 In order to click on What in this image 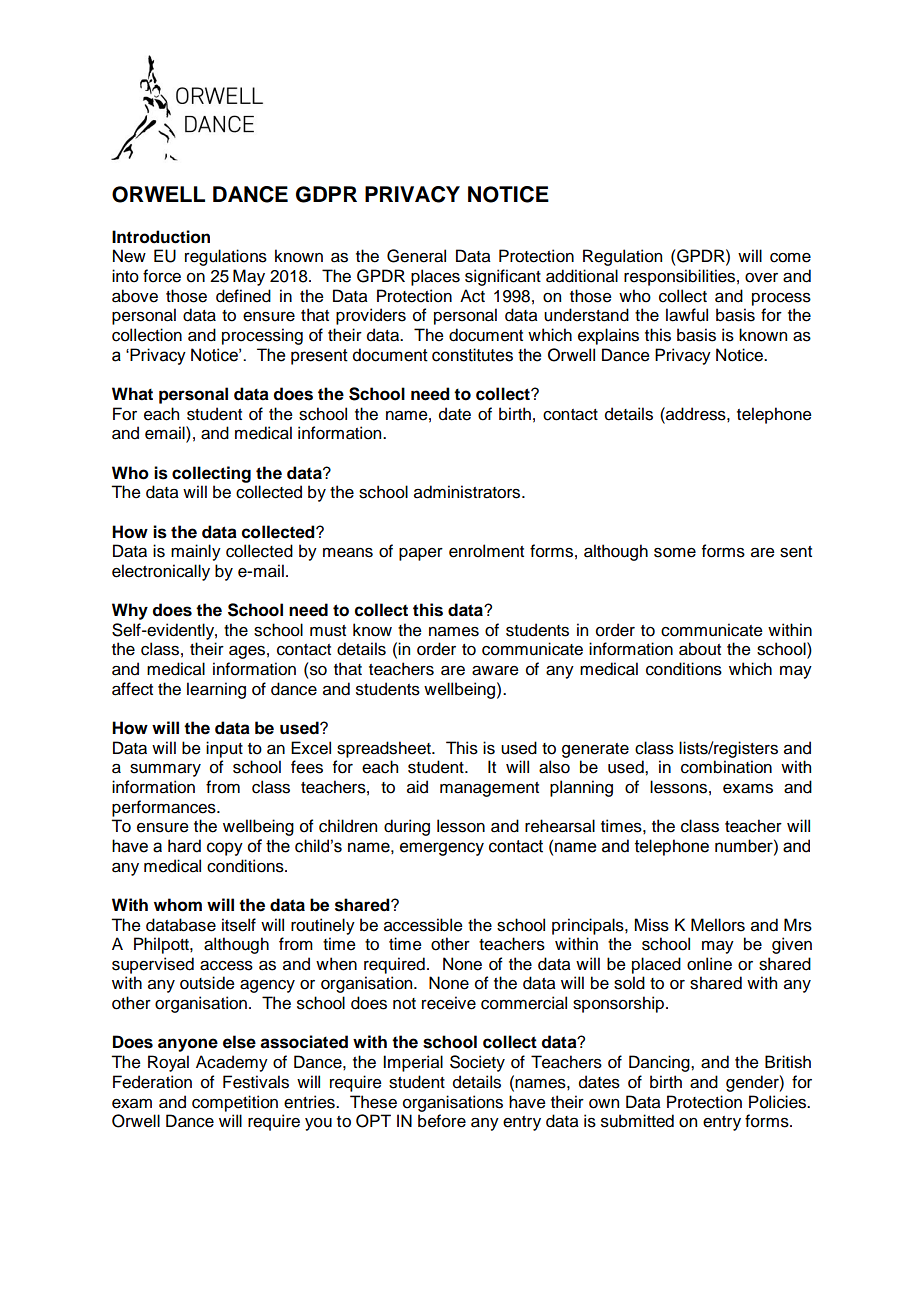, I will do `click(132, 394)`.
